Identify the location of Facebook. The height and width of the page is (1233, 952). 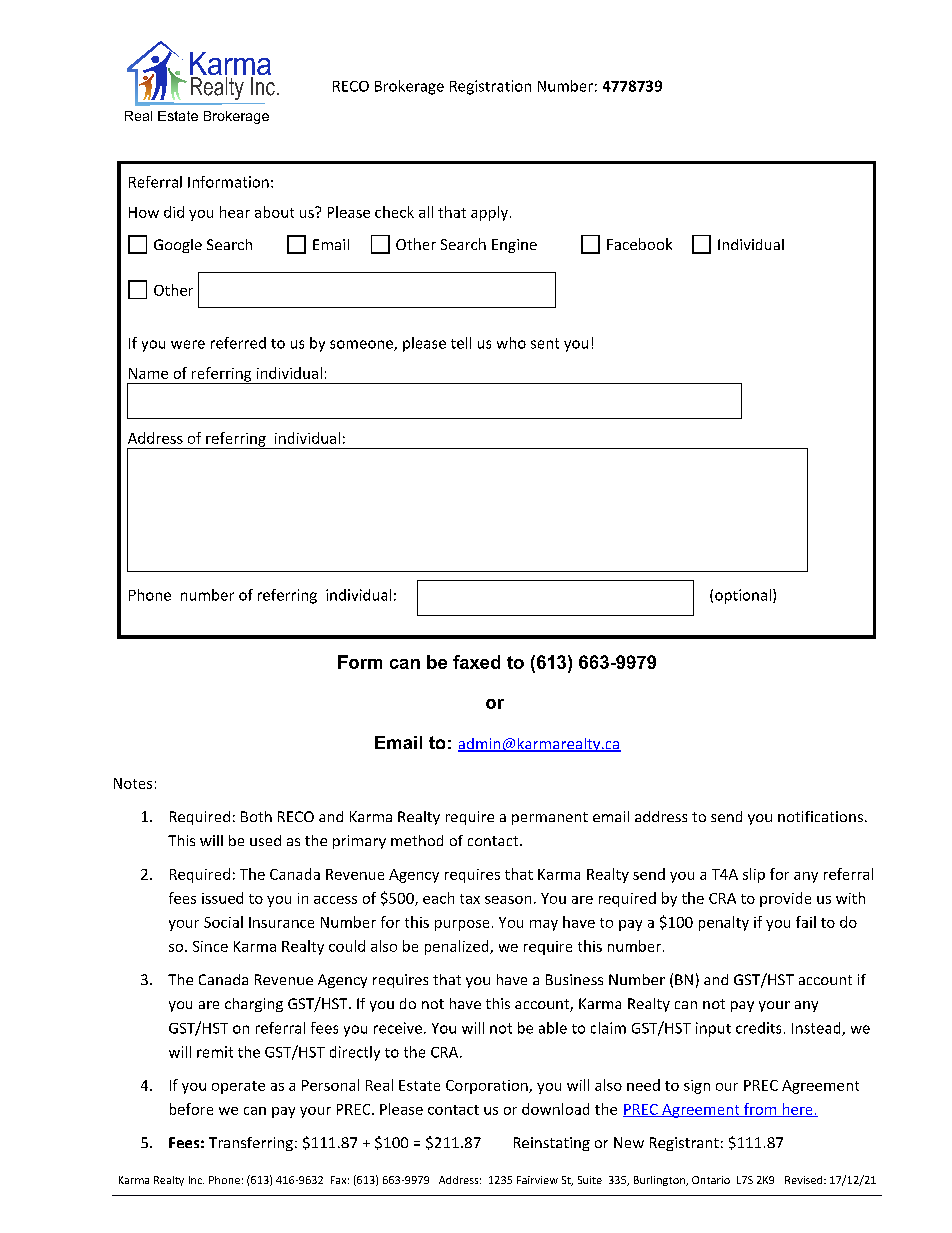
(639, 244).
